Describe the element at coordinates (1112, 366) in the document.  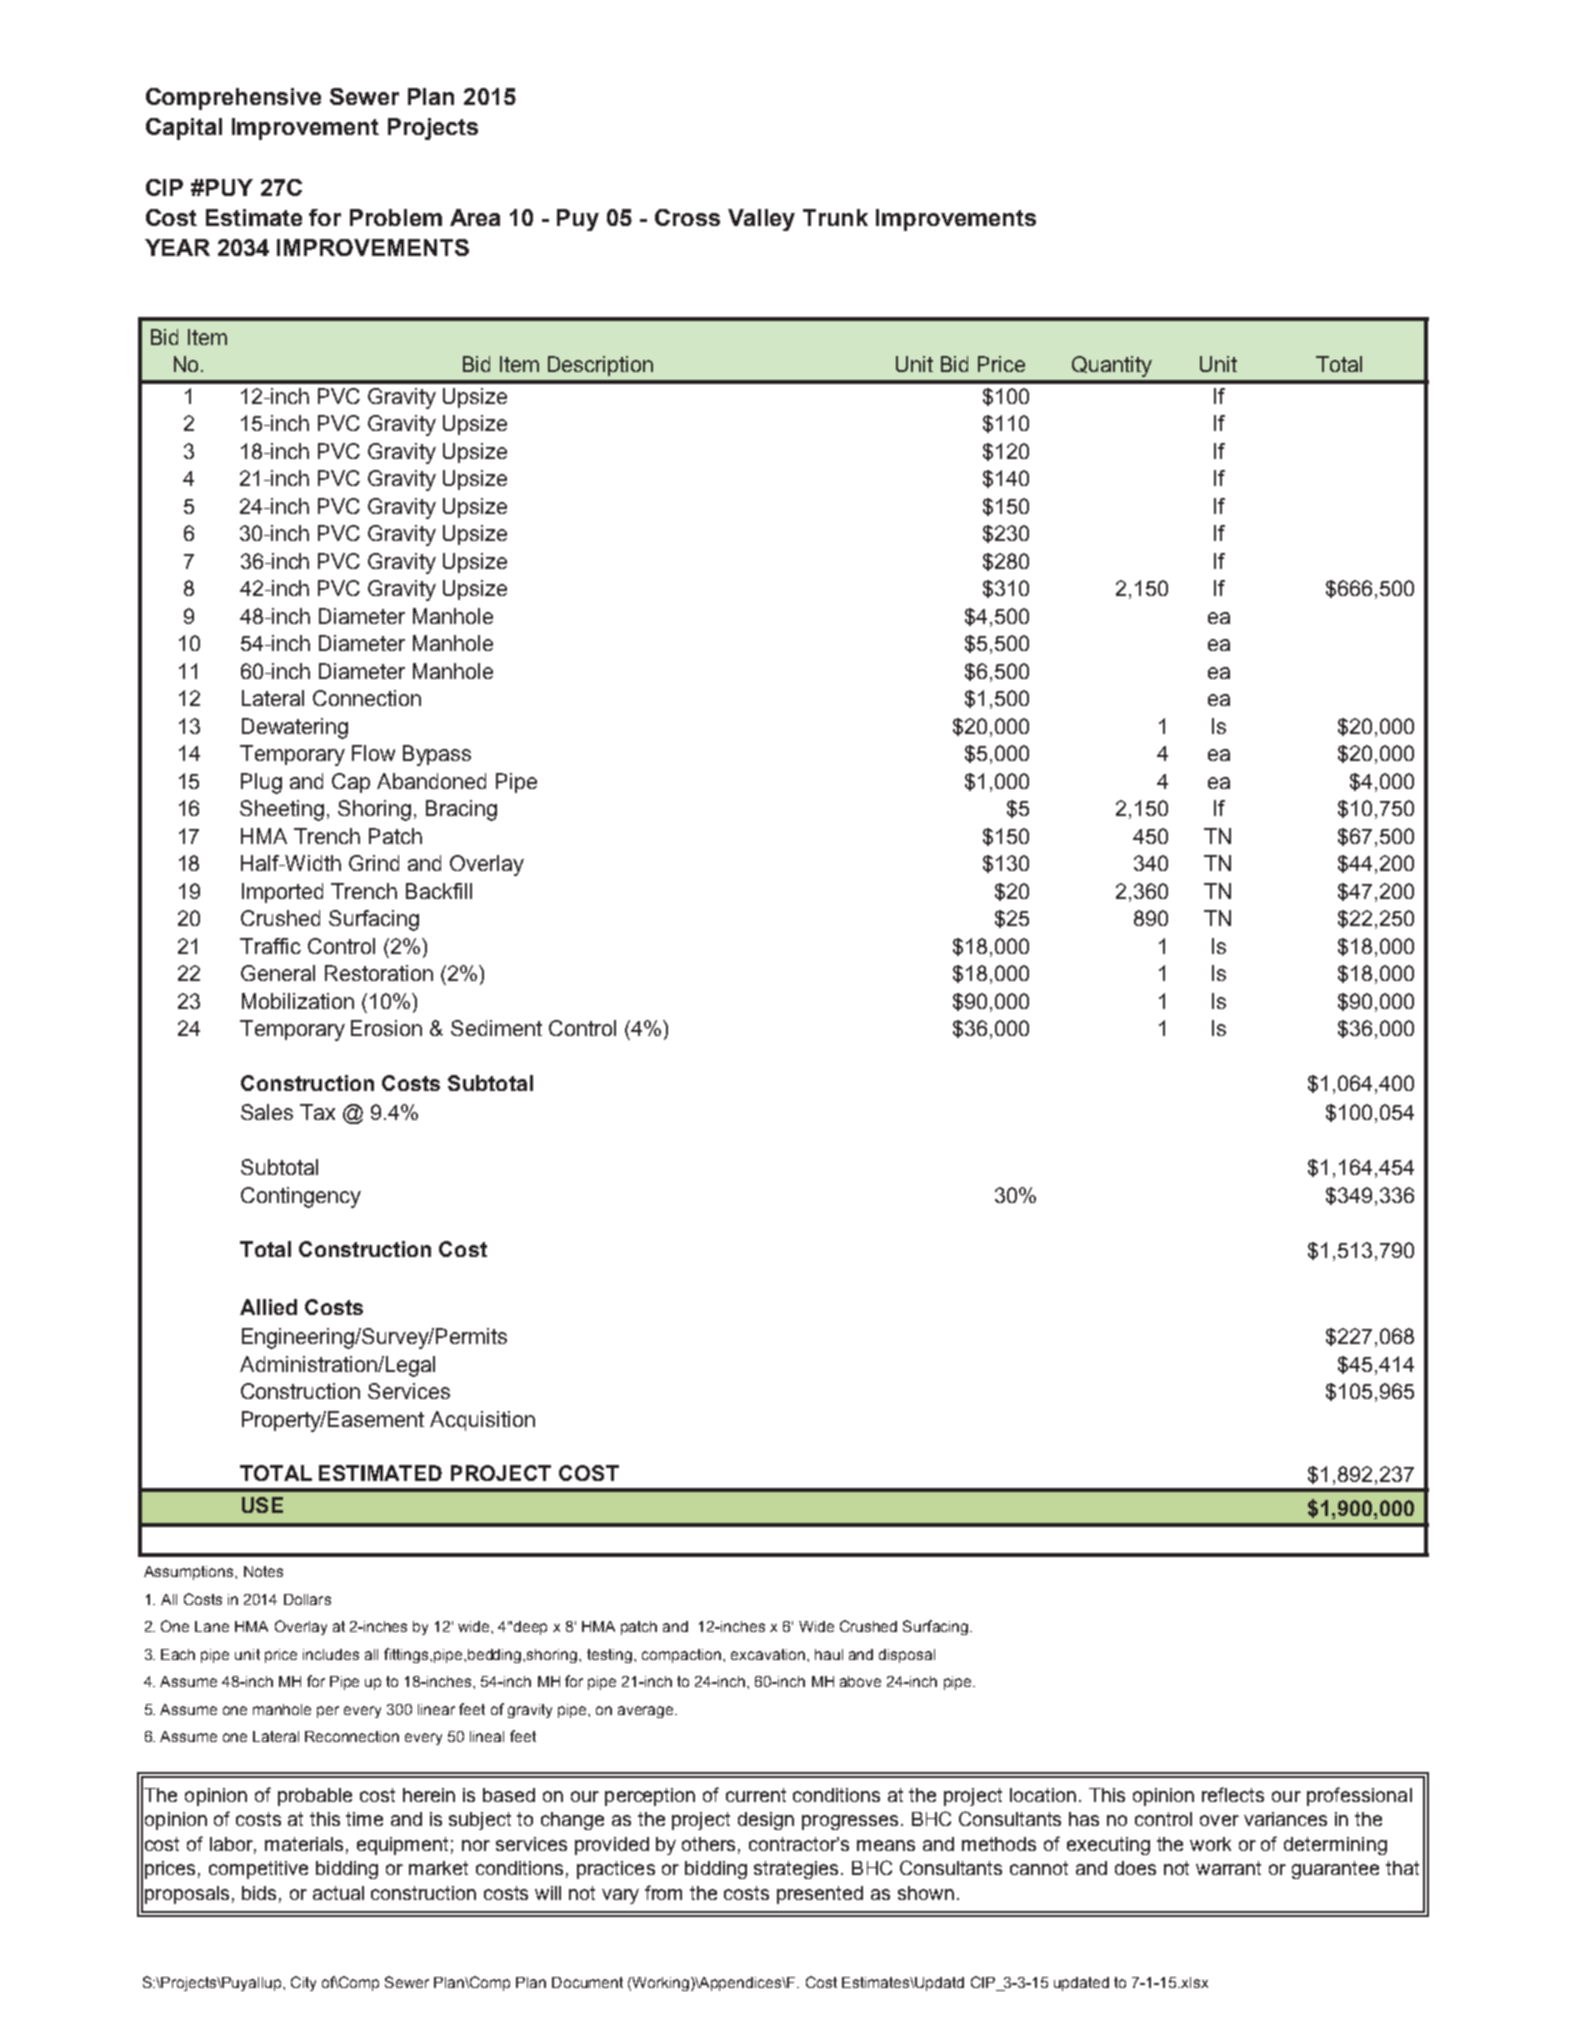
I see `Quantity` at that location.
